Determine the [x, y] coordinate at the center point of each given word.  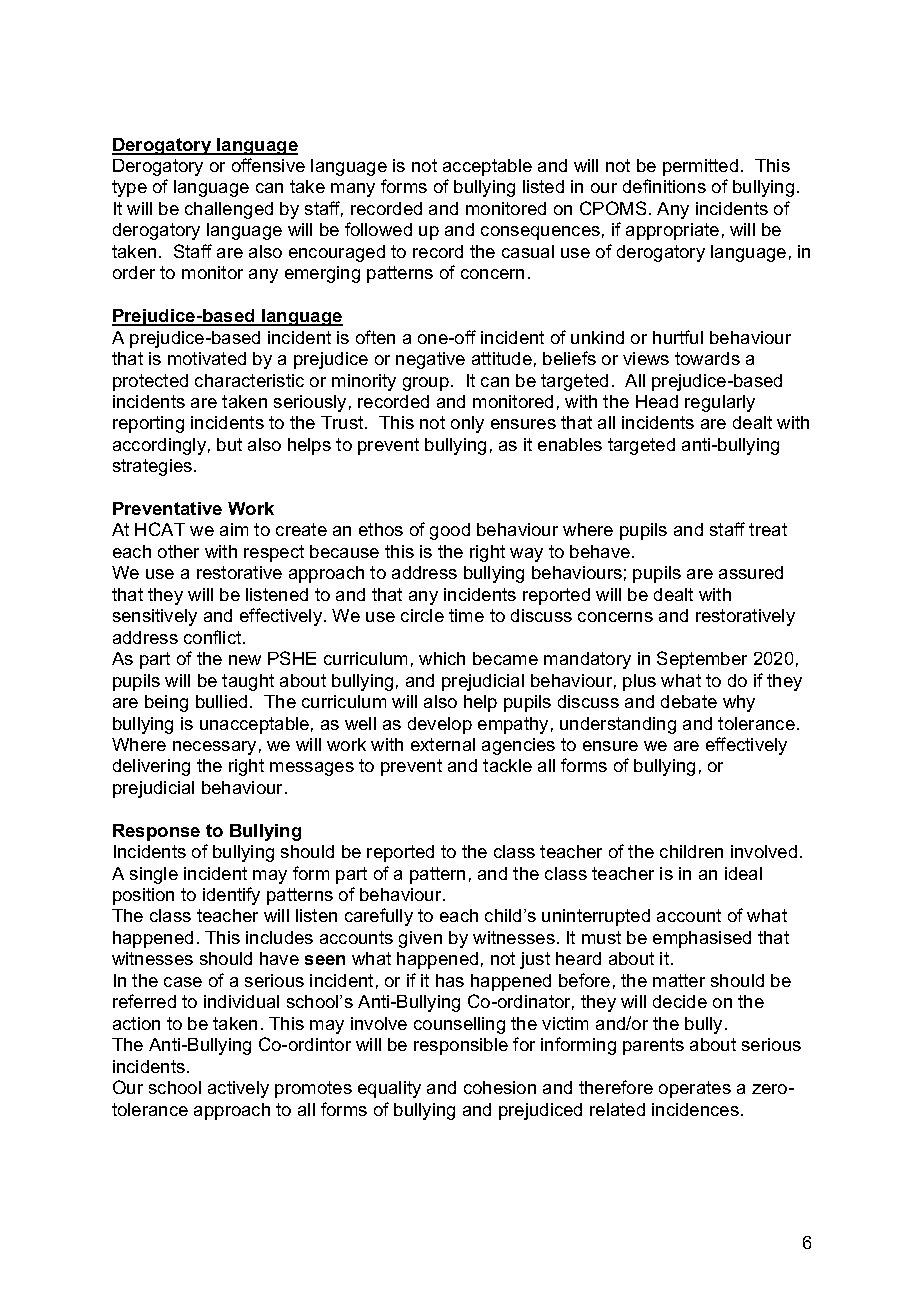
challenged [229, 210]
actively [238, 1089]
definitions [664, 186]
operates [695, 1089]
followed [378, 229]
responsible [461, 1046]
